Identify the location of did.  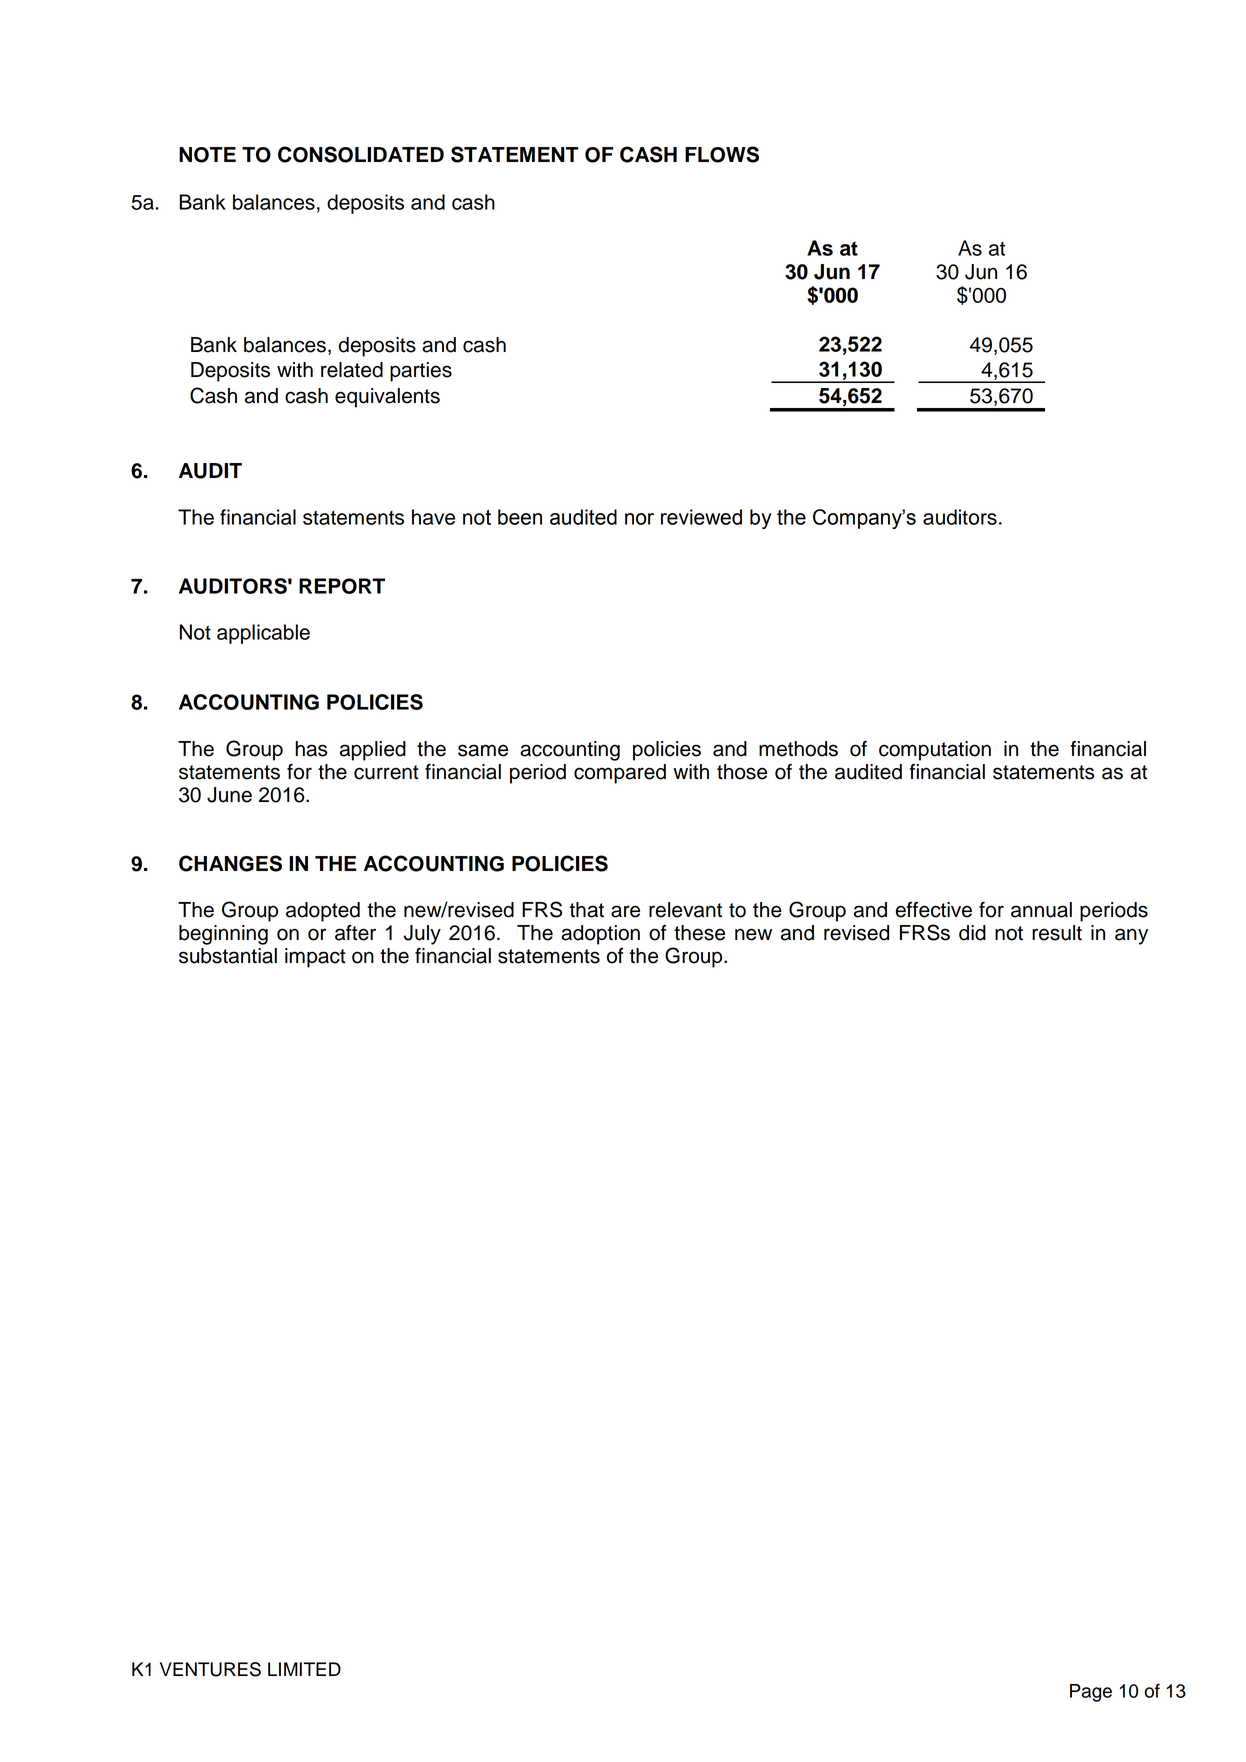
(972, 933).
